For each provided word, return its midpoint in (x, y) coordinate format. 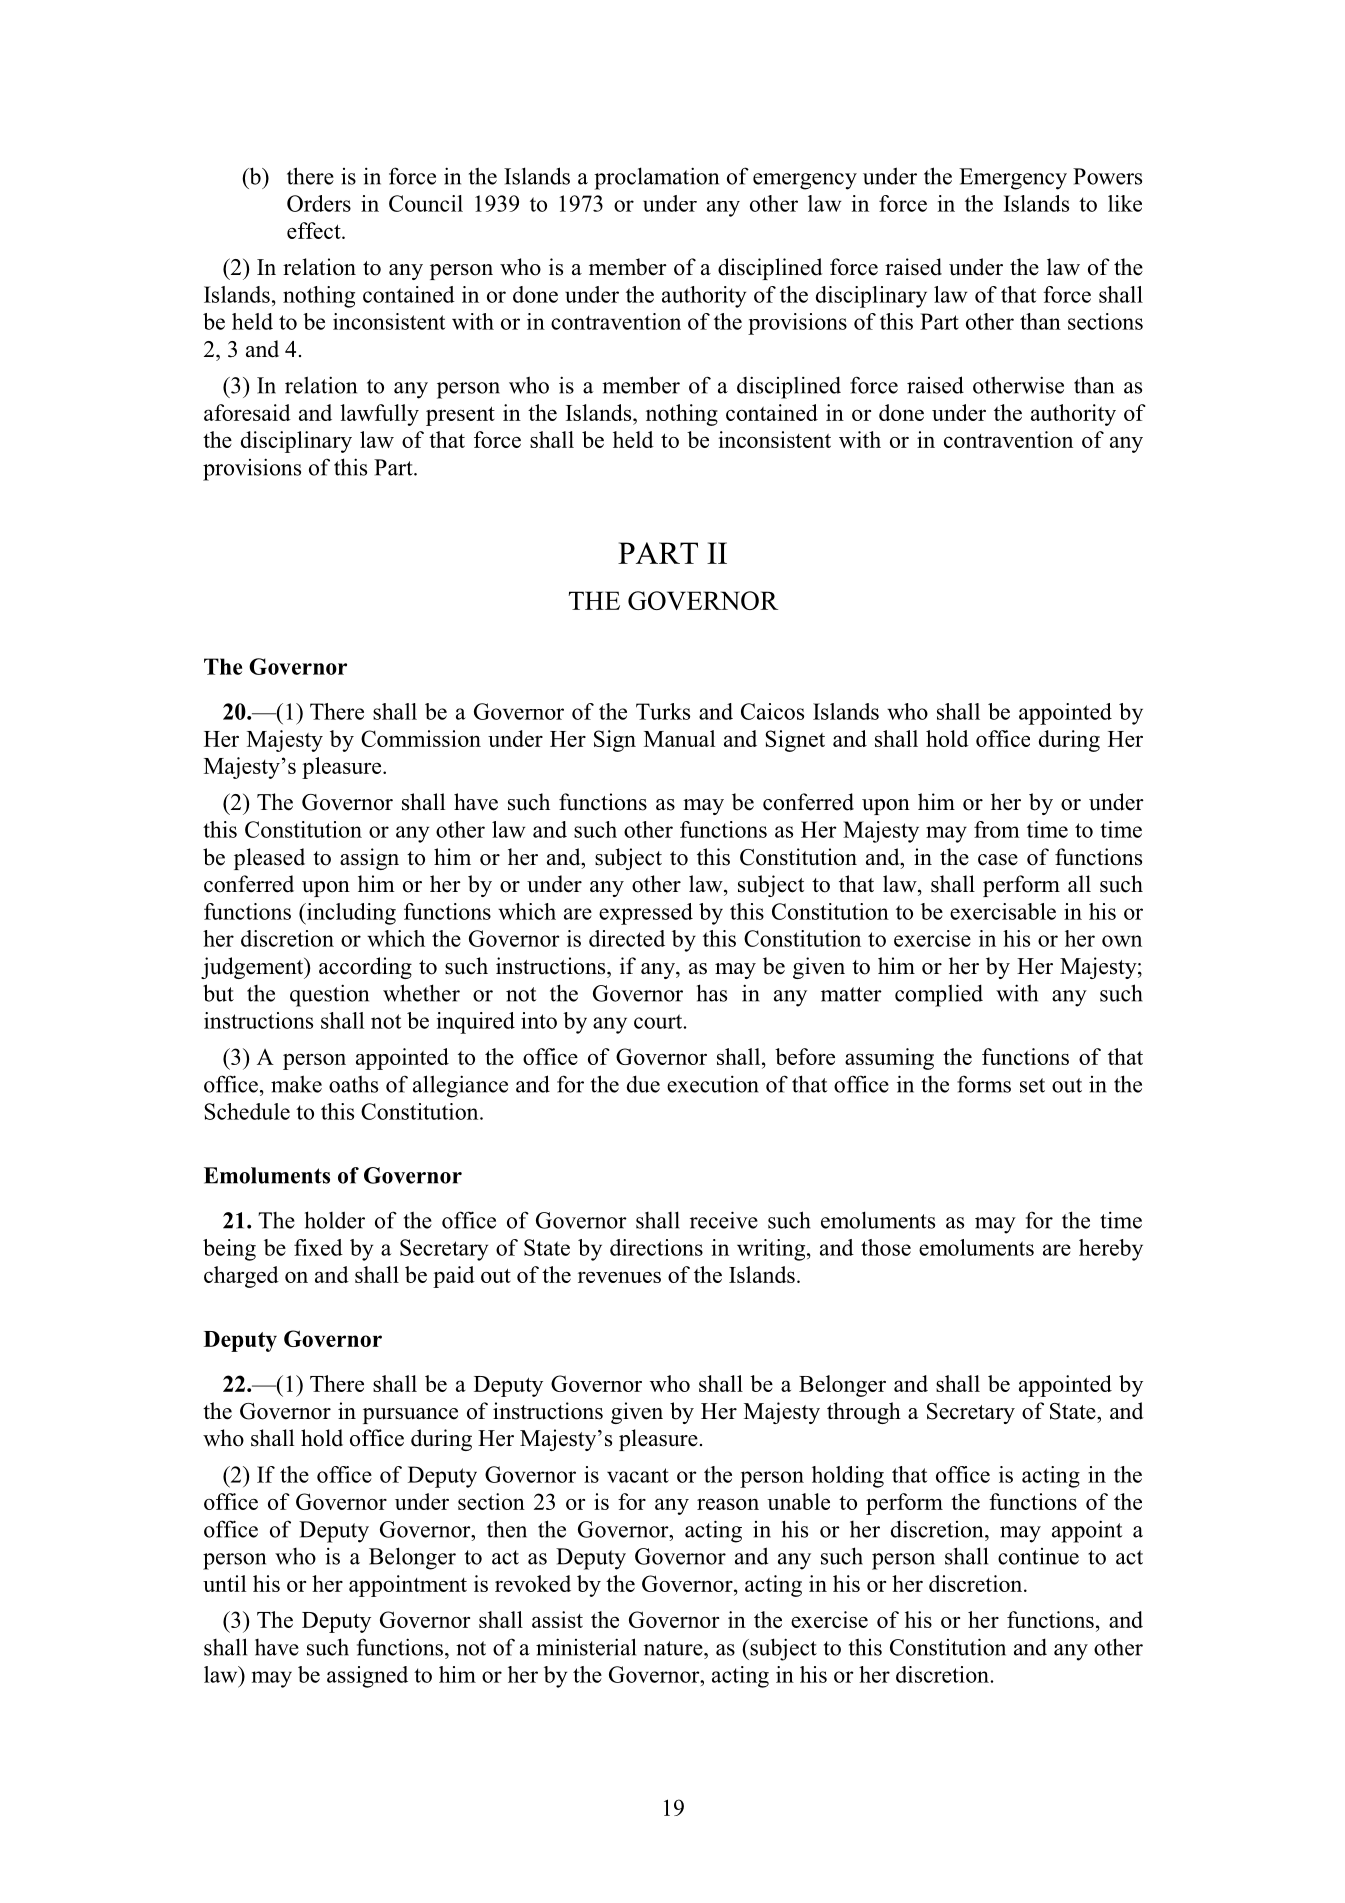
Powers (1107, 176)
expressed (646, 914)
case (998, 860)
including (350, 914)
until (224, 1583)
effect (315, 230)
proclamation (656, 178)
